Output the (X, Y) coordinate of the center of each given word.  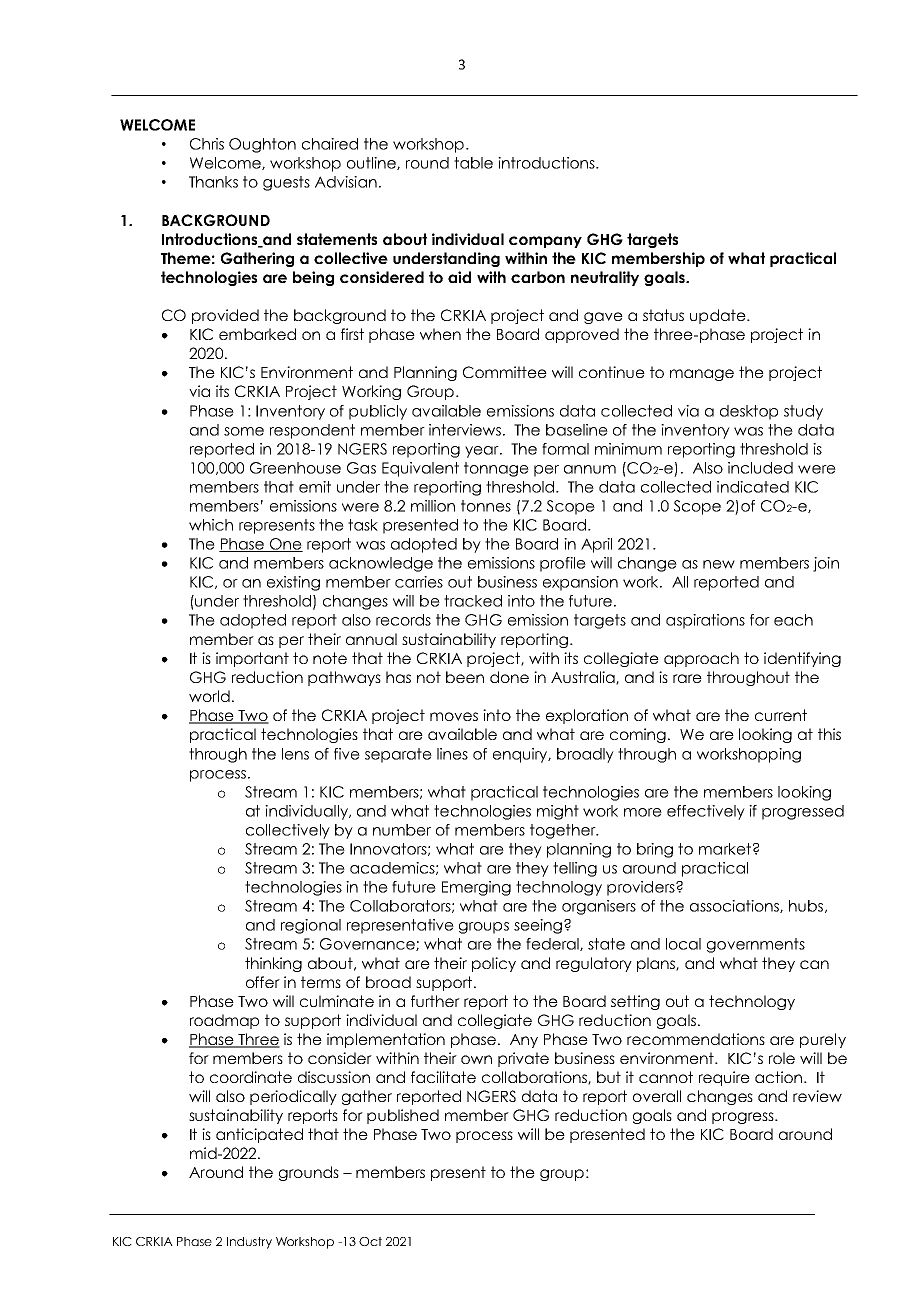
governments (756, 945)
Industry (249, 1243)
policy (494, 964)
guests (286, 183)
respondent (312, 431)
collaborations (535, 1078)
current (781, 715)
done (509, 677)
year (483, 452)
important (252, 659)
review (817, 1096)
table (473, 163)
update (719, 316)
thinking (273, 964)
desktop (749, 412)
